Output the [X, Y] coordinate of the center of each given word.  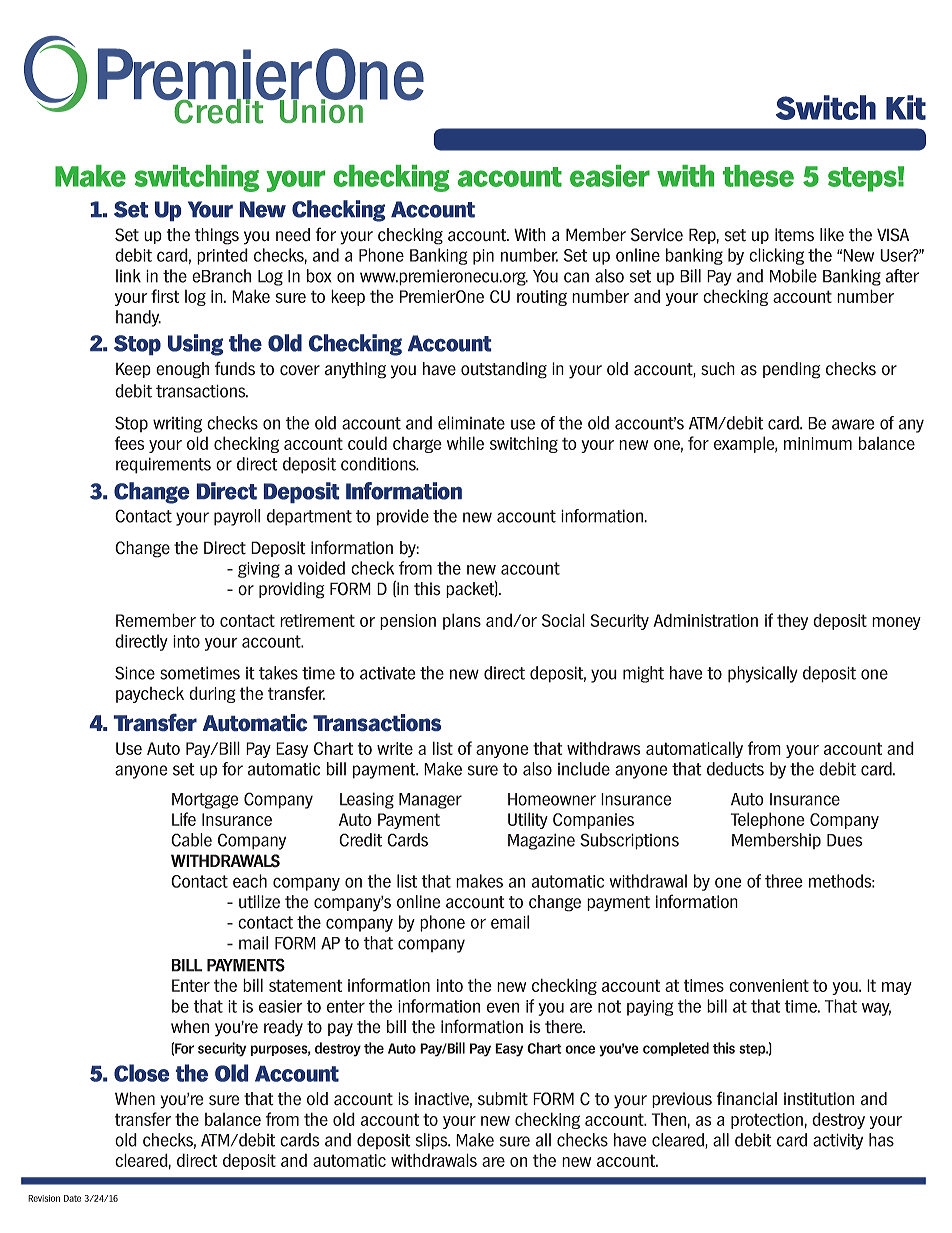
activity [838, 1141]
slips [433, 1141]
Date [72, 1198]
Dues [845, 840]
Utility [528, 820]
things [217, 236]
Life [184, 819]
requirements [163, 465]
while [465, 443]
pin [483, 257]
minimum [818, 443]
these [758, 176]
